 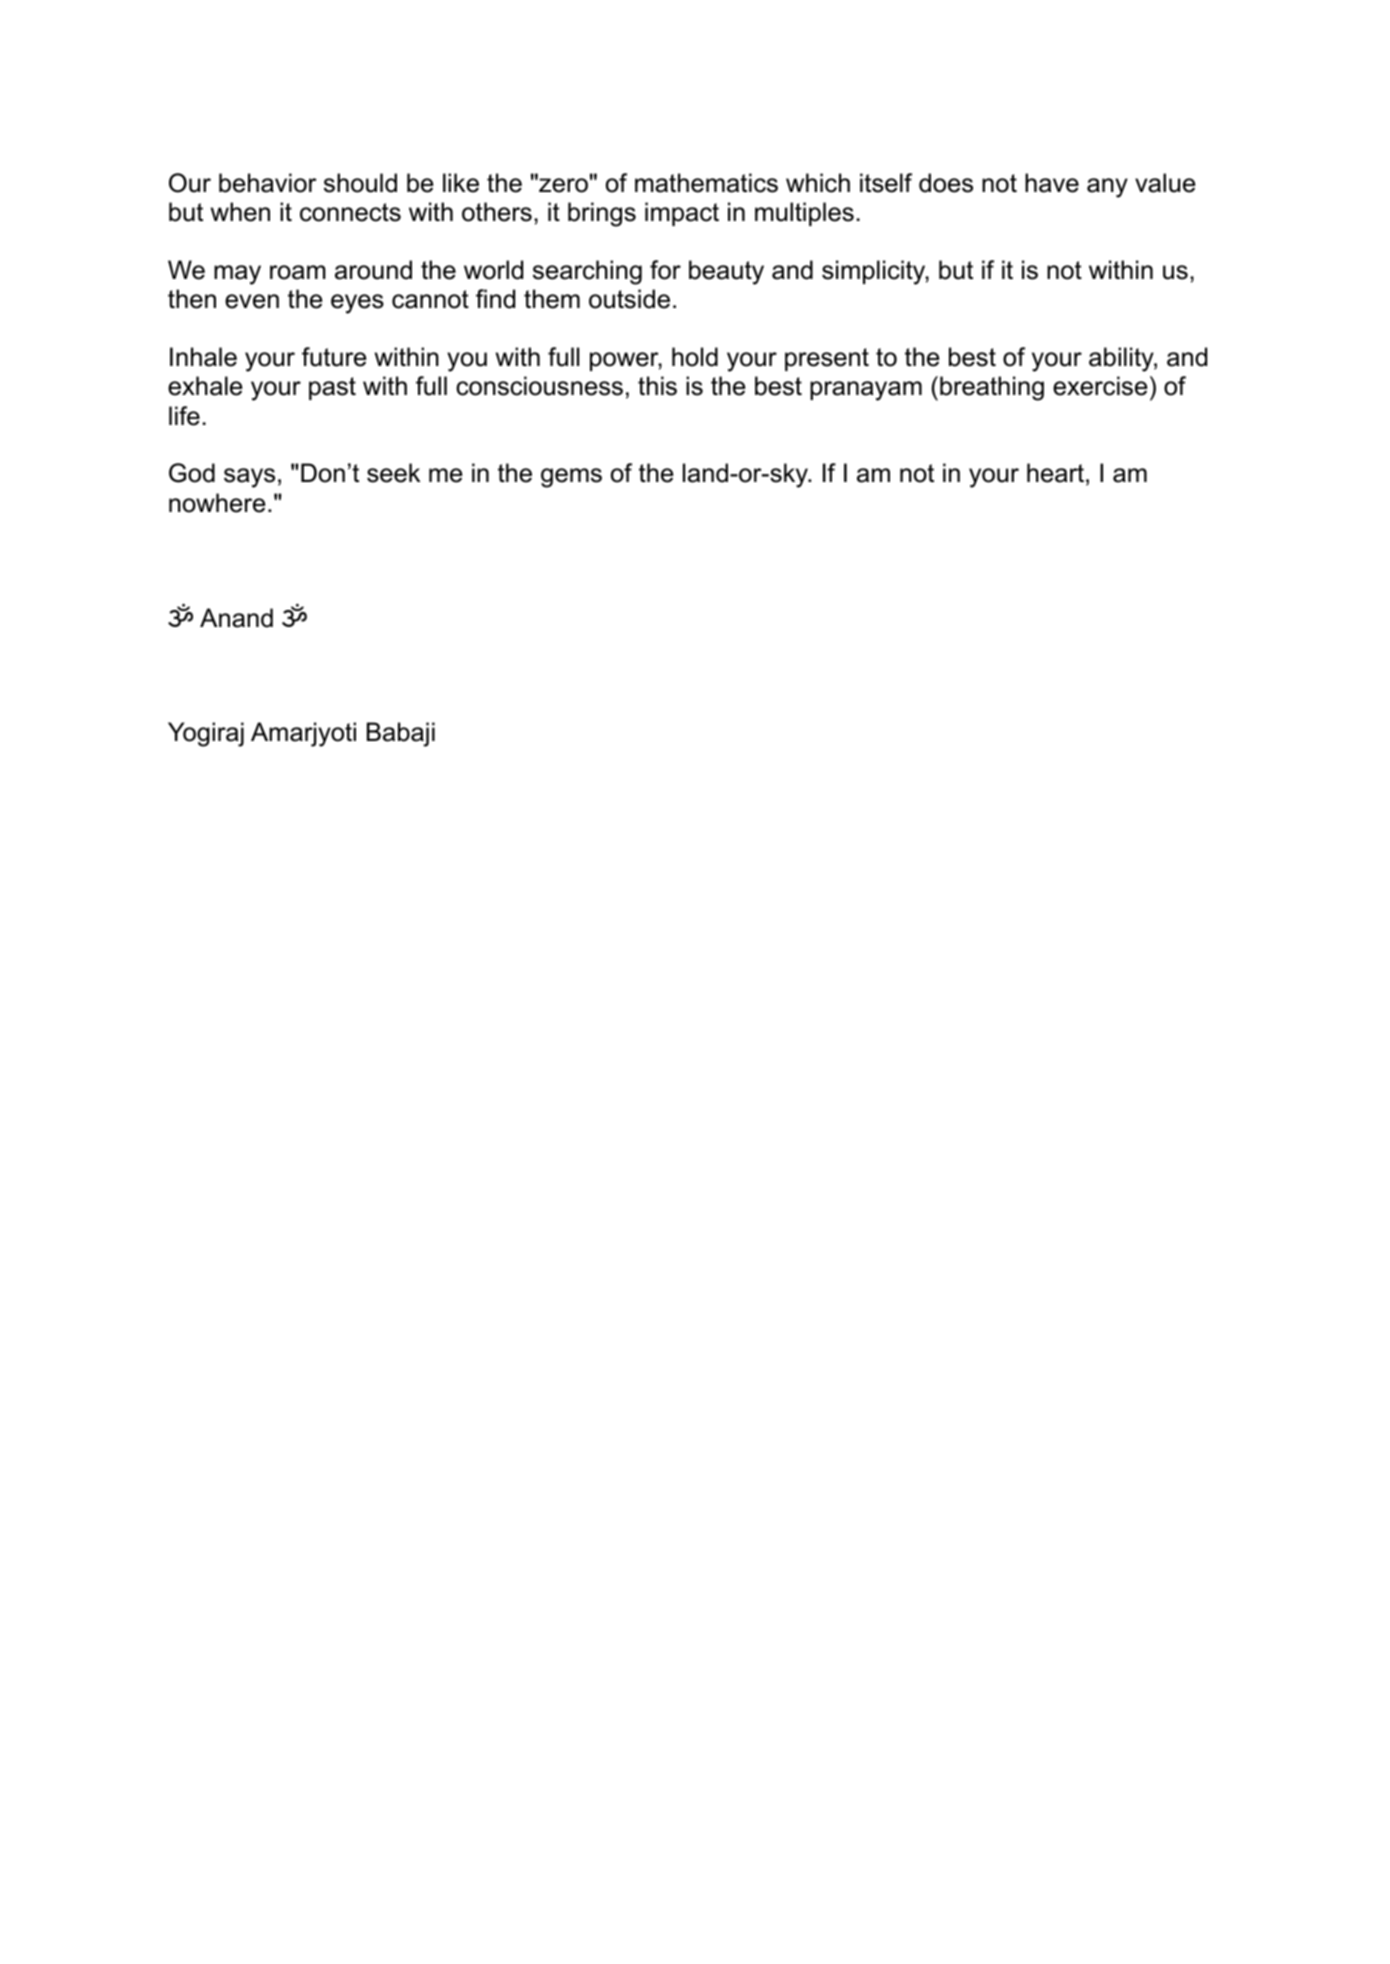 I want to click on says, so click(x=249, y=478).
